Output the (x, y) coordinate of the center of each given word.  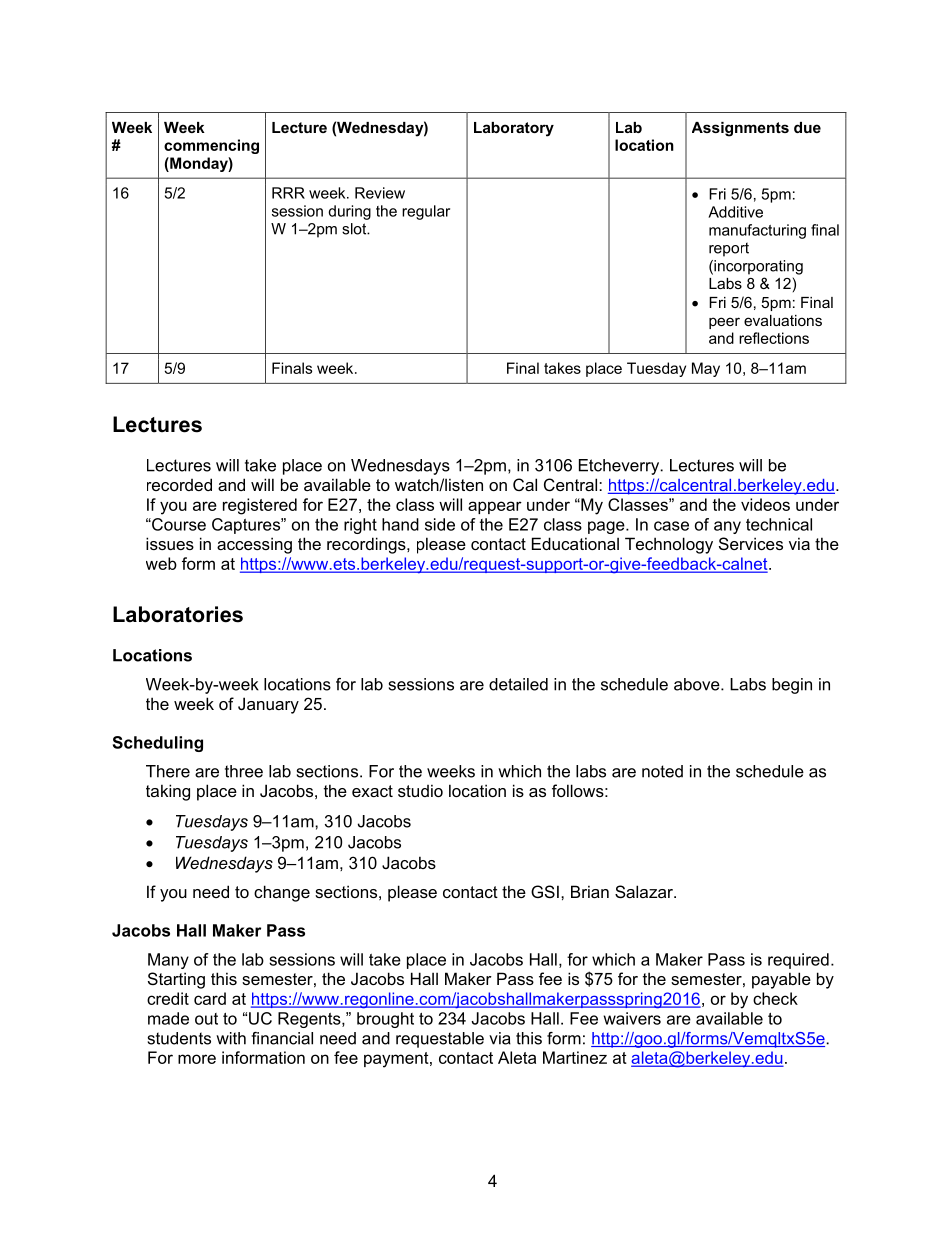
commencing (211, 146)
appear (495, 507)
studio (420, 790)
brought (385, 1020)
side (440, 524)
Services (751, 543)
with (231, 1038)
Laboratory (514, 129)
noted (662, 771)
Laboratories (178, 614)
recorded (179, 484)
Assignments (740, 129)
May (706, 369)
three (244, 771)
